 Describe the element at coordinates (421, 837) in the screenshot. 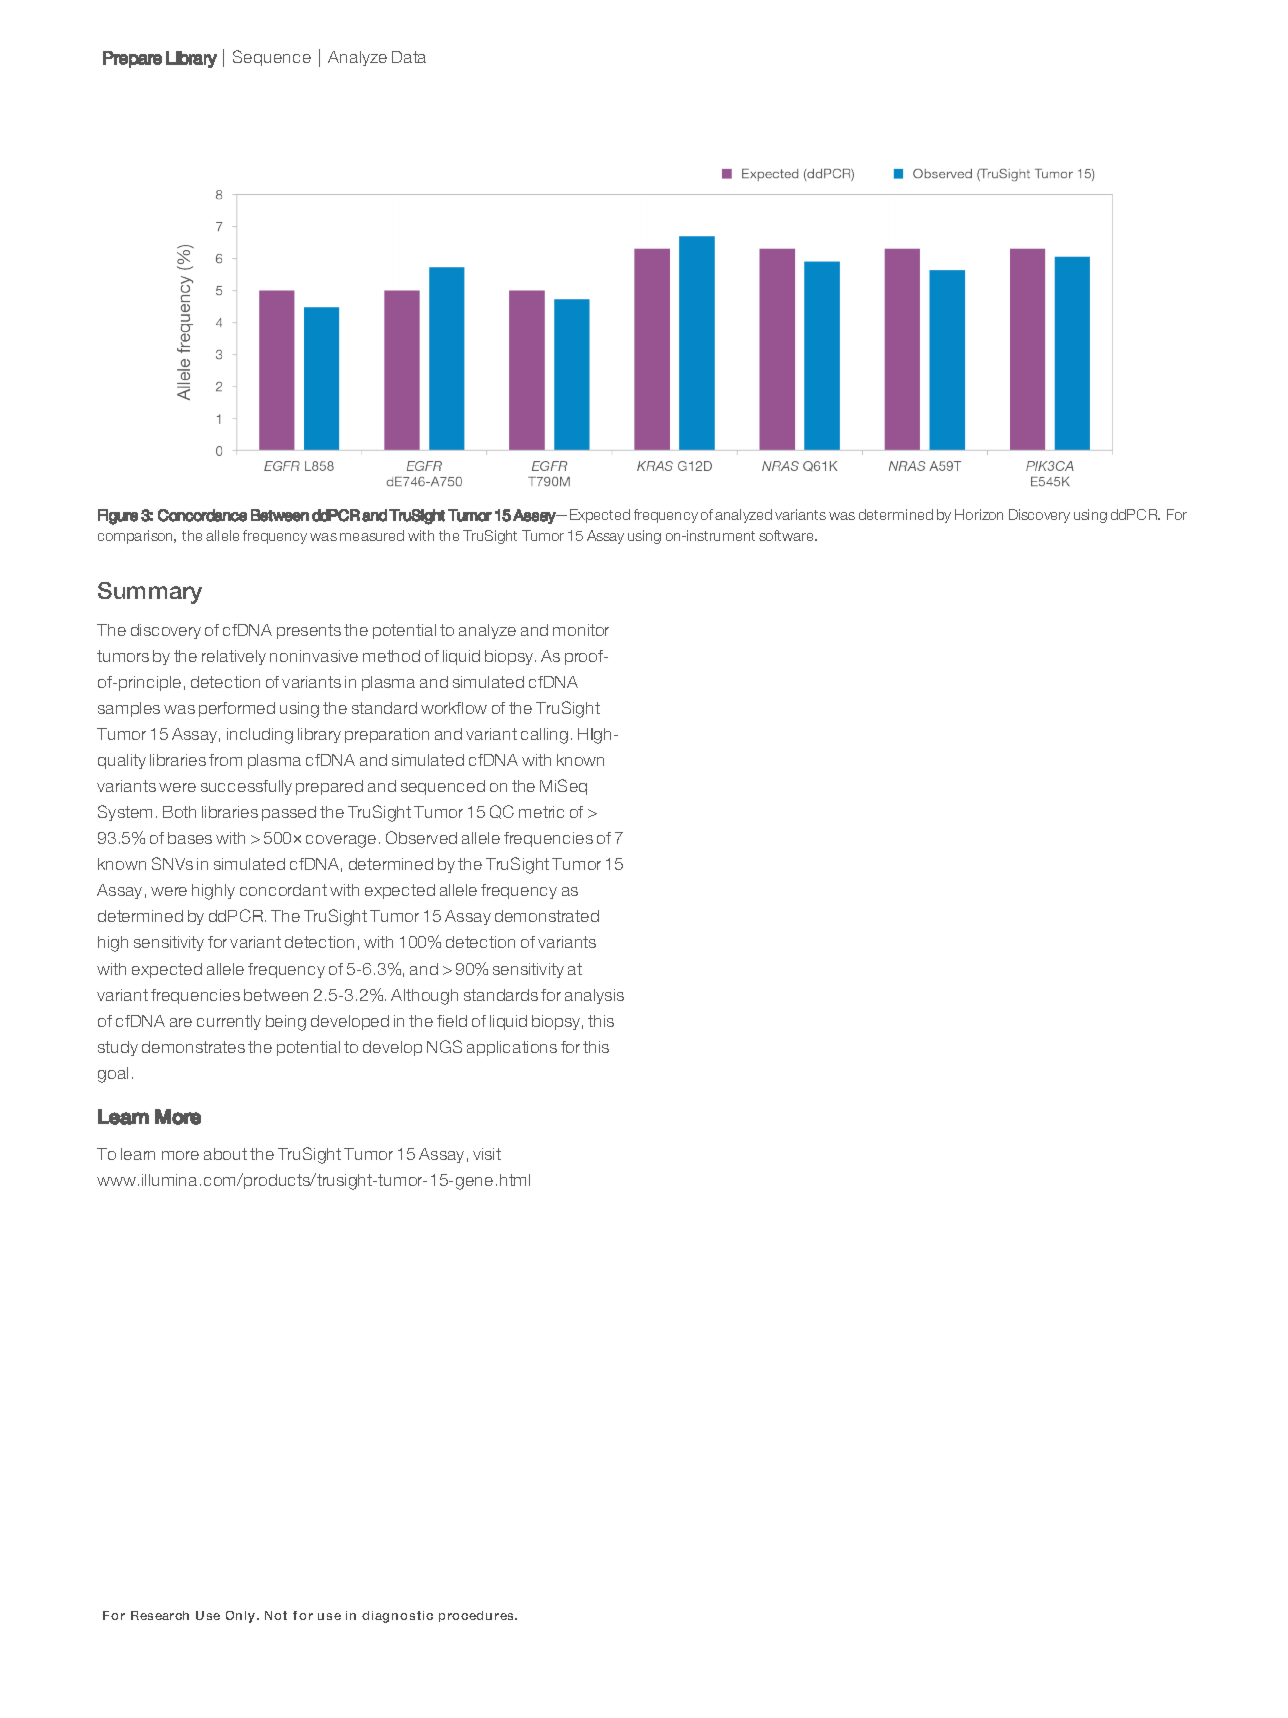

I see `Observed` at that location.
